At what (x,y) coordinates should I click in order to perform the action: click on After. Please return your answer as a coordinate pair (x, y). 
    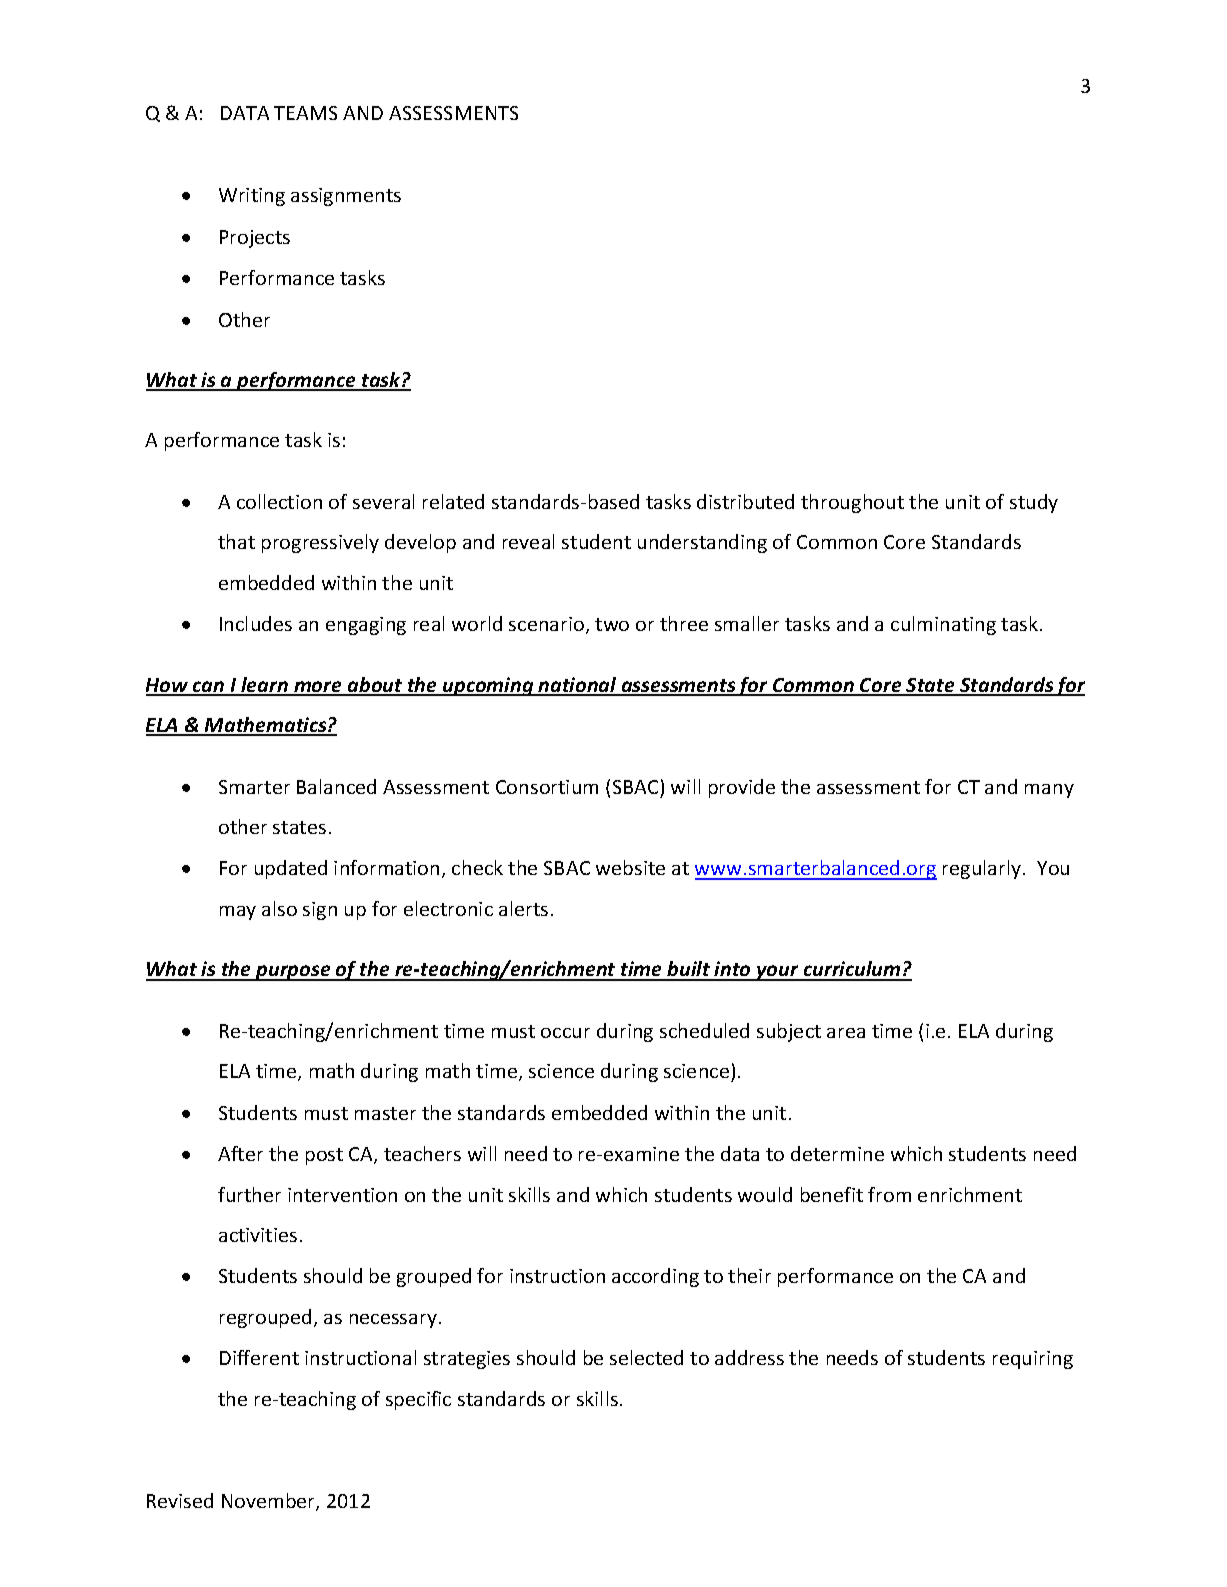
    Looking at the image, I should click on (240, 1153).
